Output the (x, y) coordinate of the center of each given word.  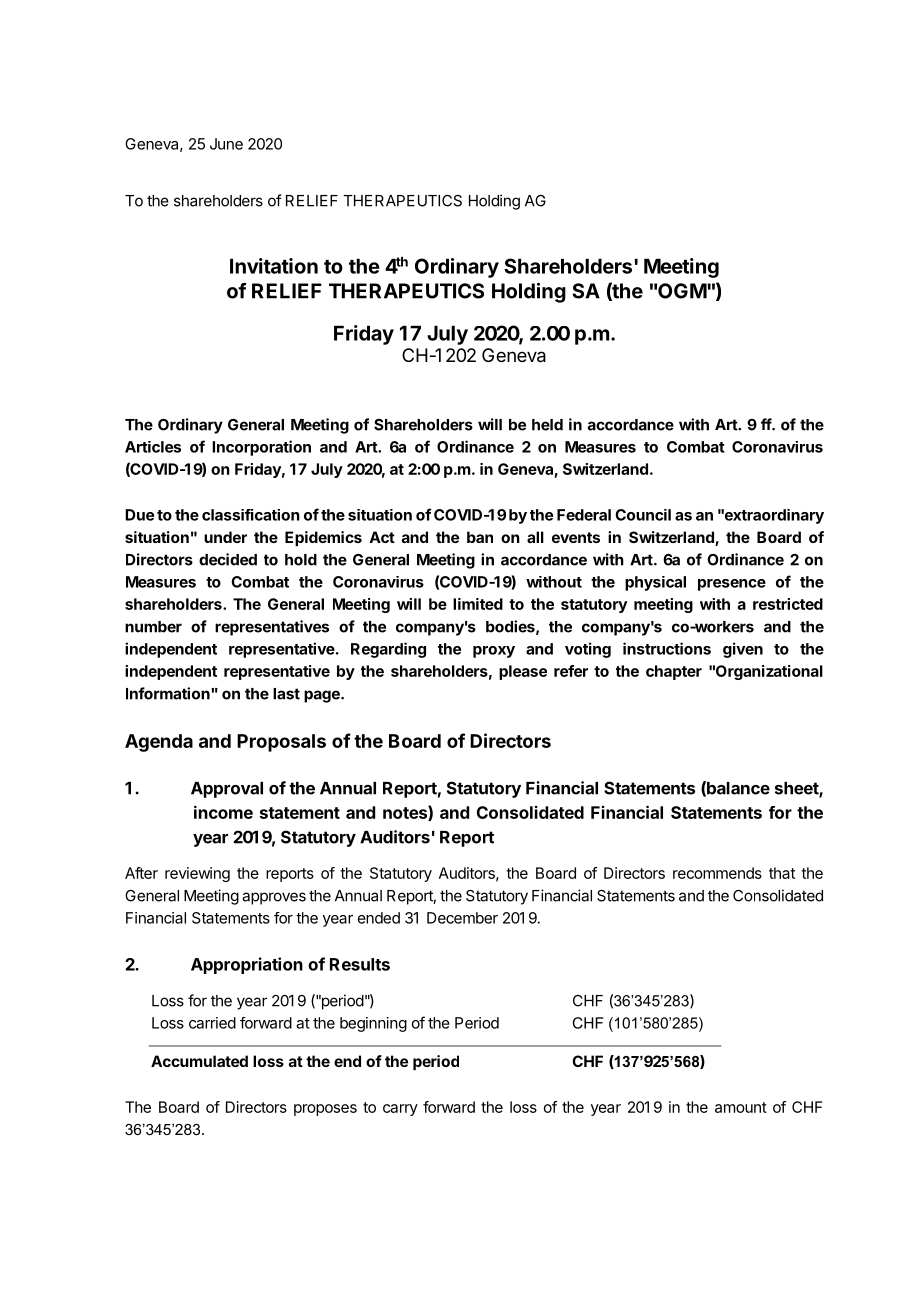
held (547, 425)
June (226, 144)
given (743, 650)
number (153, 627)
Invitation (274, 266)
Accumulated (199, 1061)
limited (478, 604)
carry (400, 1110)
